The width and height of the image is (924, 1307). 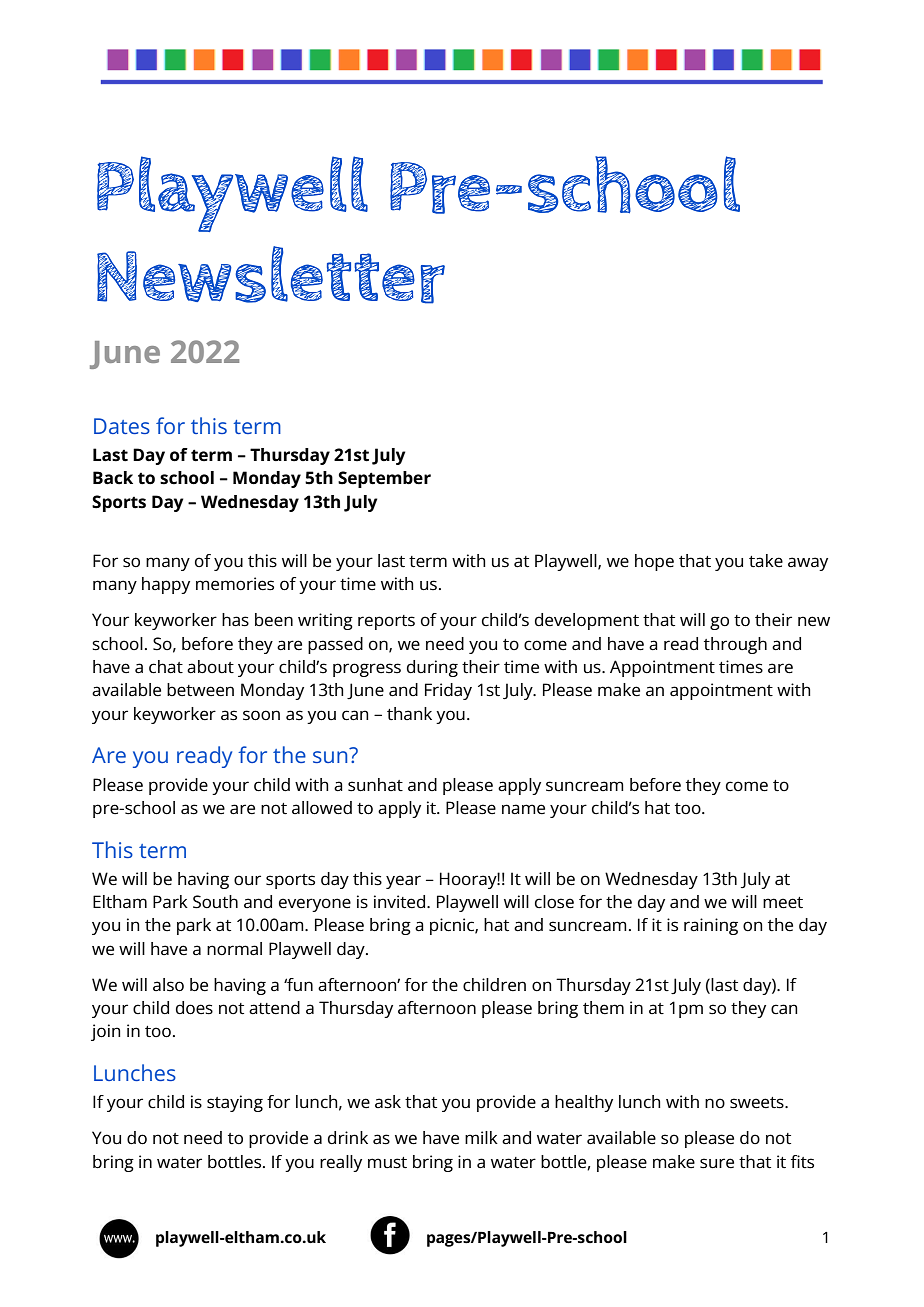 What do you see at coordinates (432, 668) in the image?
I see `during` at bounding box center [432, 668].
